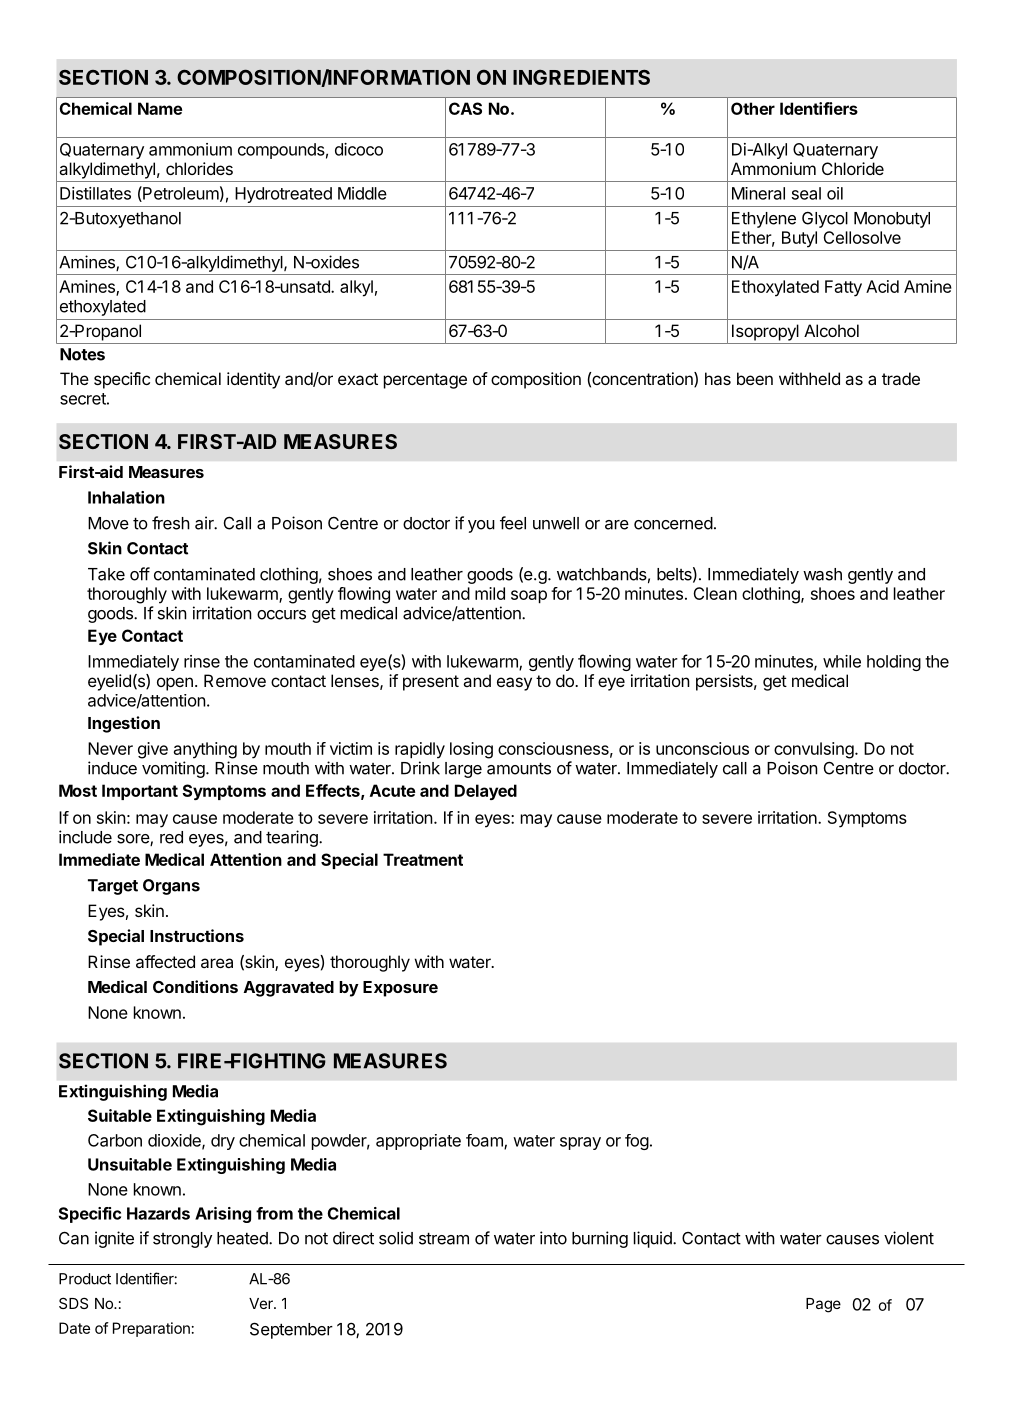 Image resolution: width=1009 pixels, height=1428 pixels. What do you see at coordinates (465, 108) in the page?
I see `CAS` at bounding box center [465, 108].
